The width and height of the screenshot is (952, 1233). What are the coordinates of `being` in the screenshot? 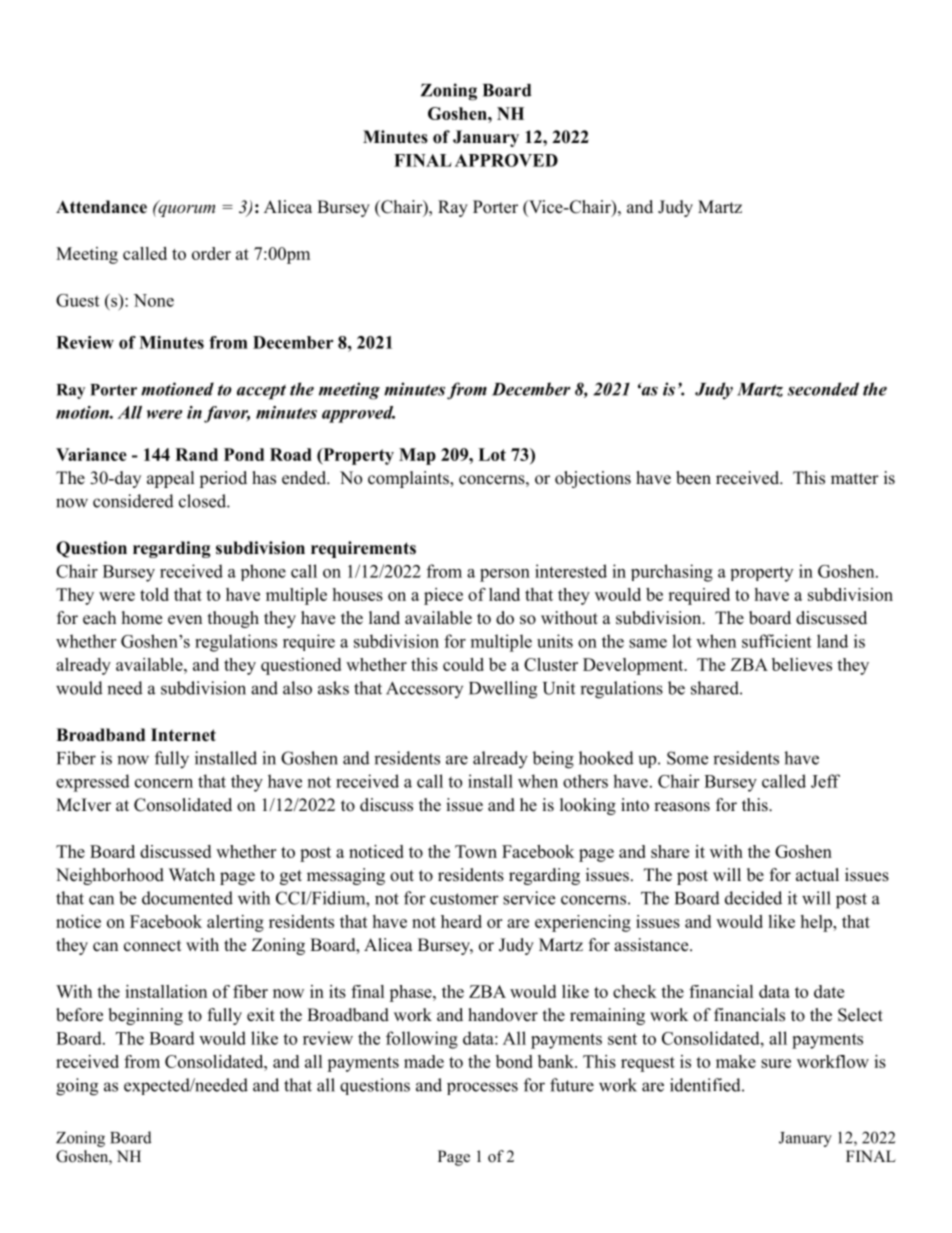 It's located at (553, 760).
